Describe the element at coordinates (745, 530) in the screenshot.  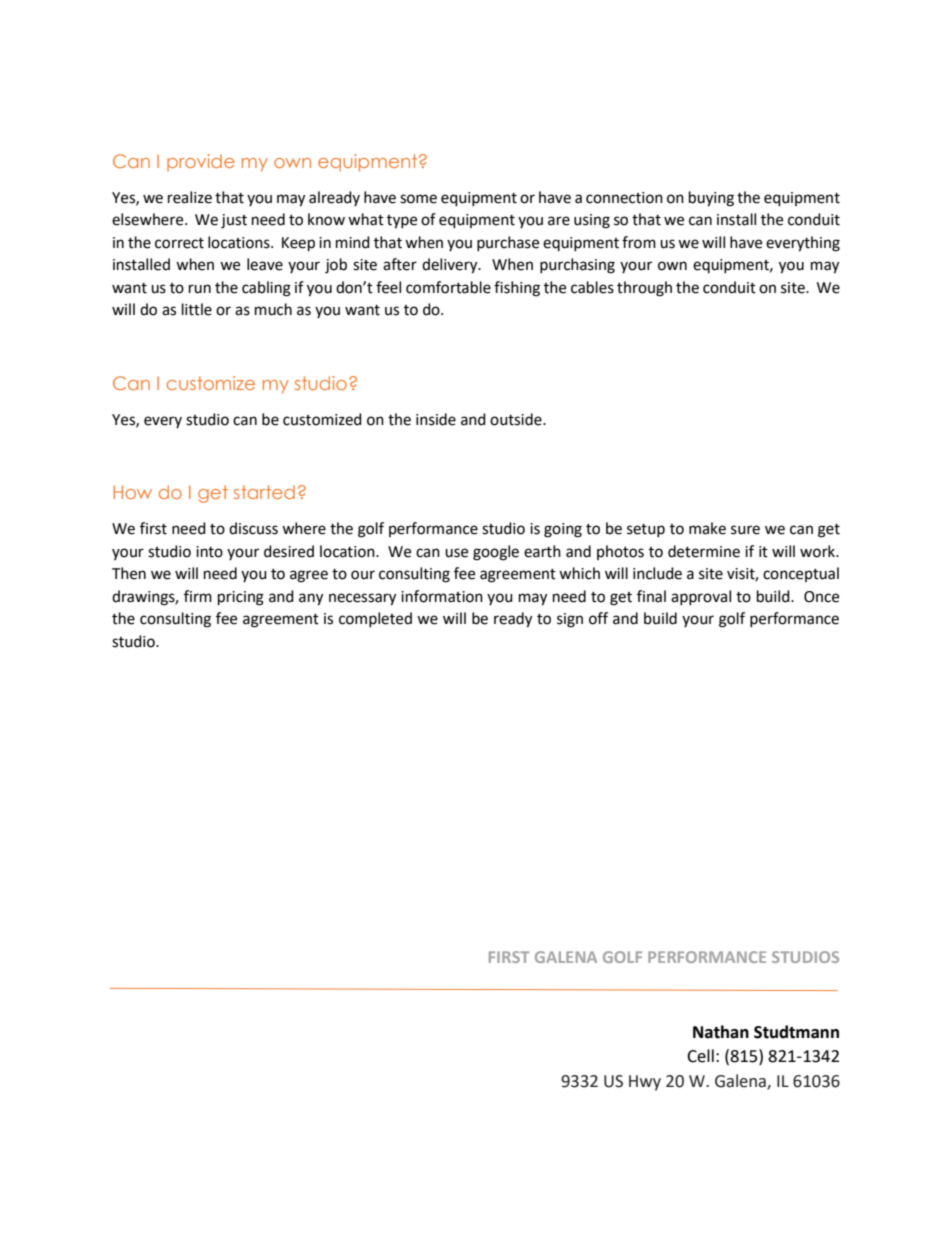
I see `sure` at that location.
